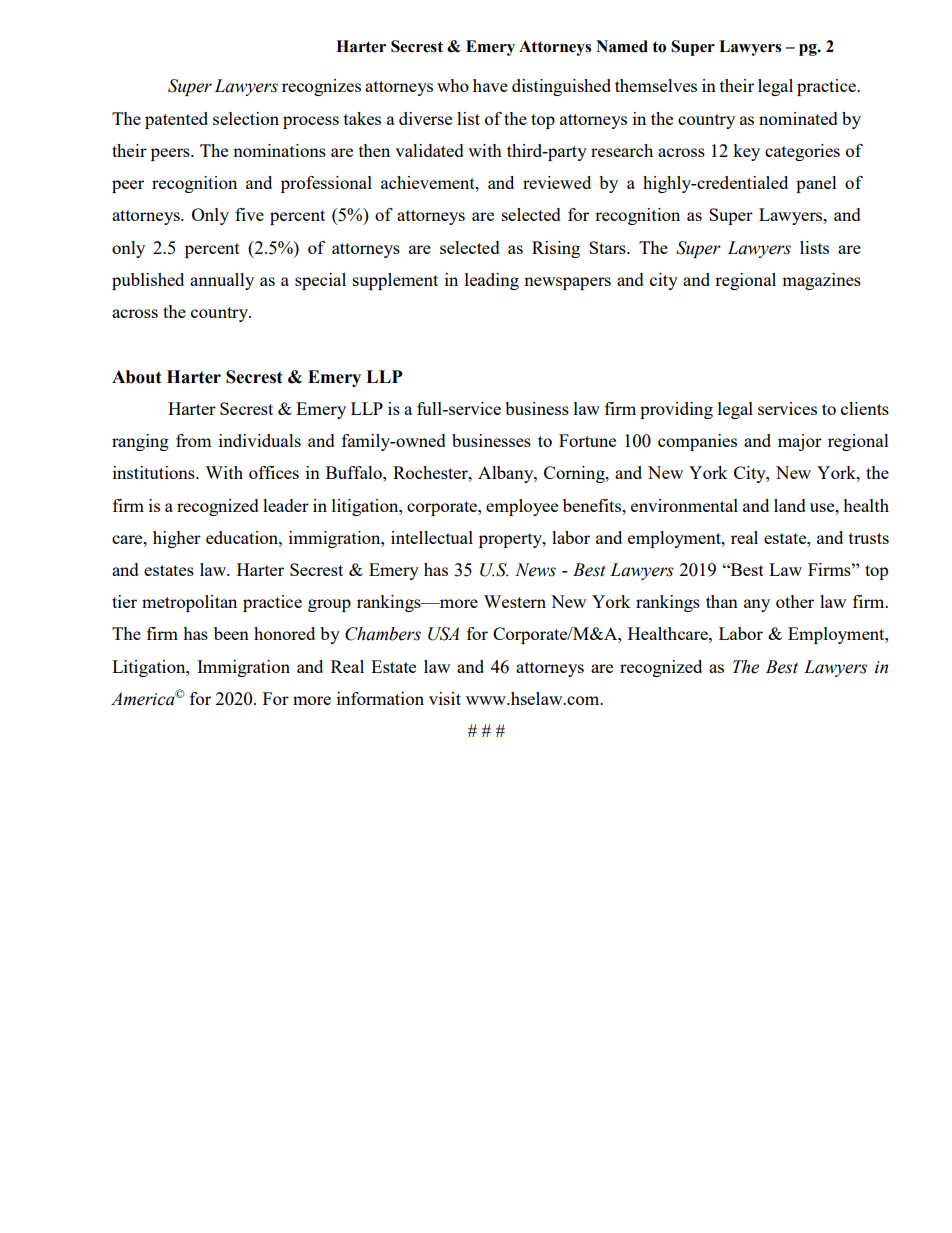 This screenshot has width=952, height=1233. I want to click on recognizes, so click(321, 87).
